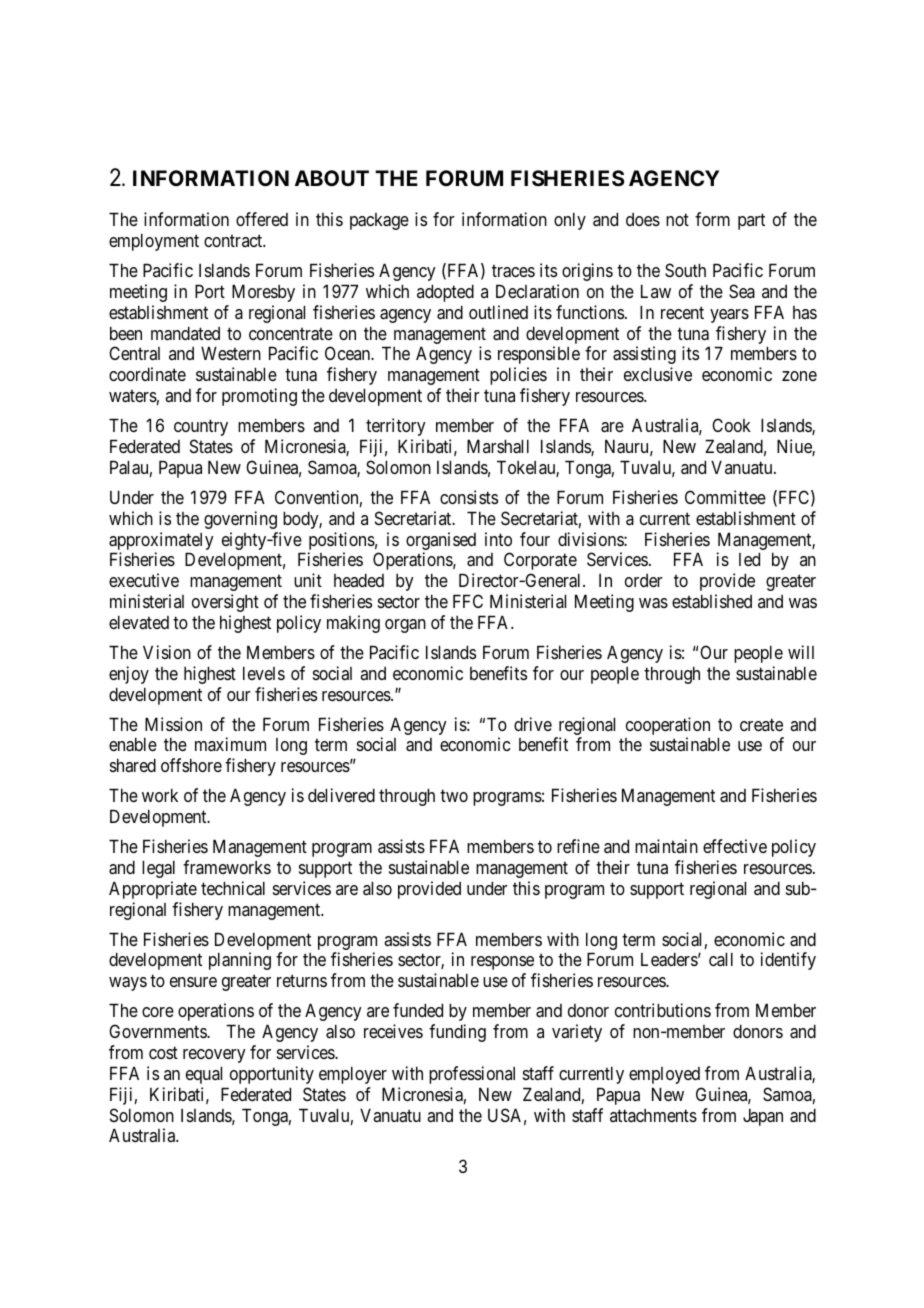 This screenshot has width=924, height=1308. Describe the element at coordinates (230, 744) in the screenshot. I see `maximum` at that location.
